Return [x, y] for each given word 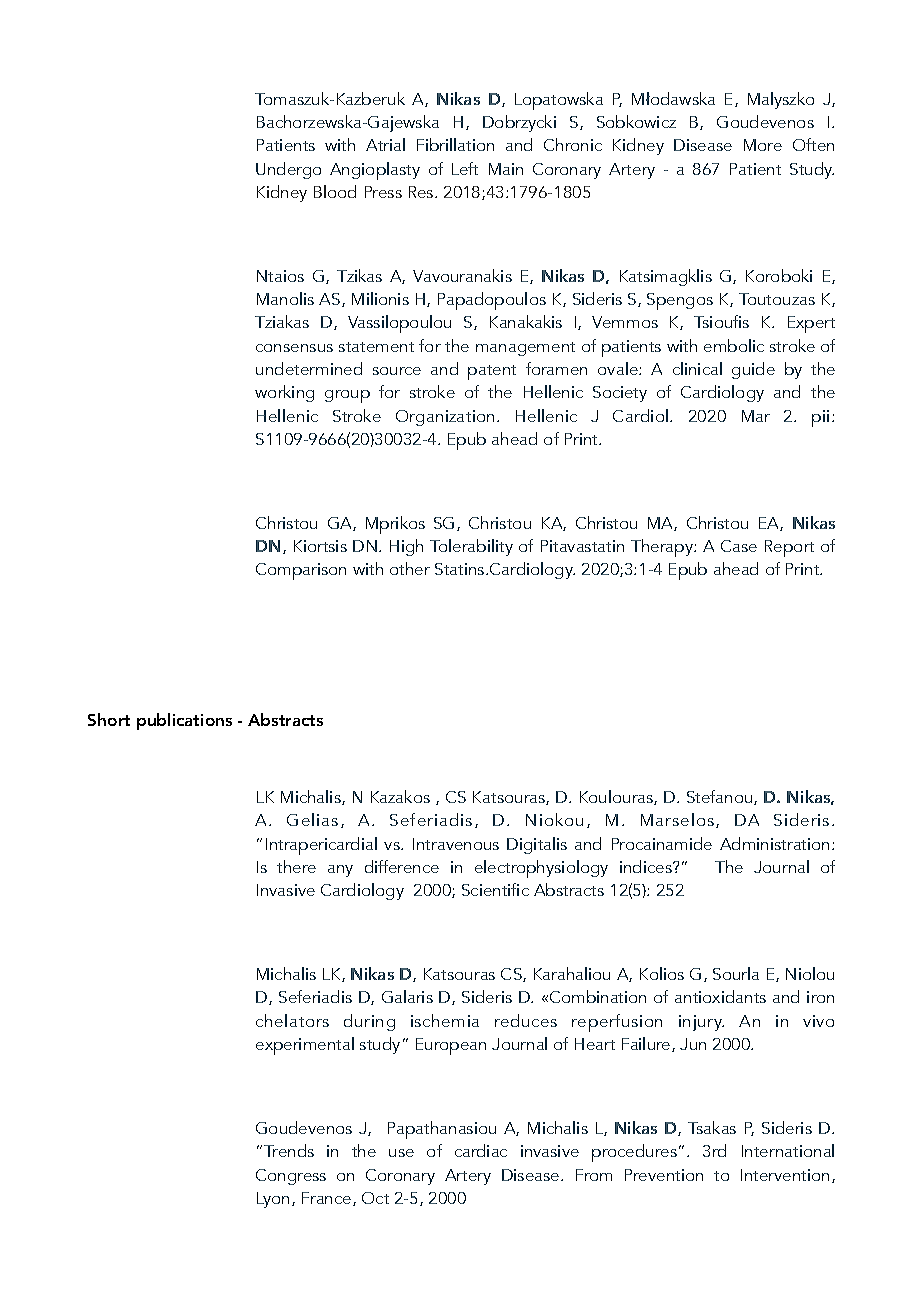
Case [739, 546]
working [284, 393]
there [296, 866]
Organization [445, 418]
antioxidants [720, 996]
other [410, 568]
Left [465, 168]
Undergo [288, 170]
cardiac [481, 1150]
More [763, 145]
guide [753, 370]
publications [184, 721]
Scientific [495, 889]
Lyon [273, 1200]
